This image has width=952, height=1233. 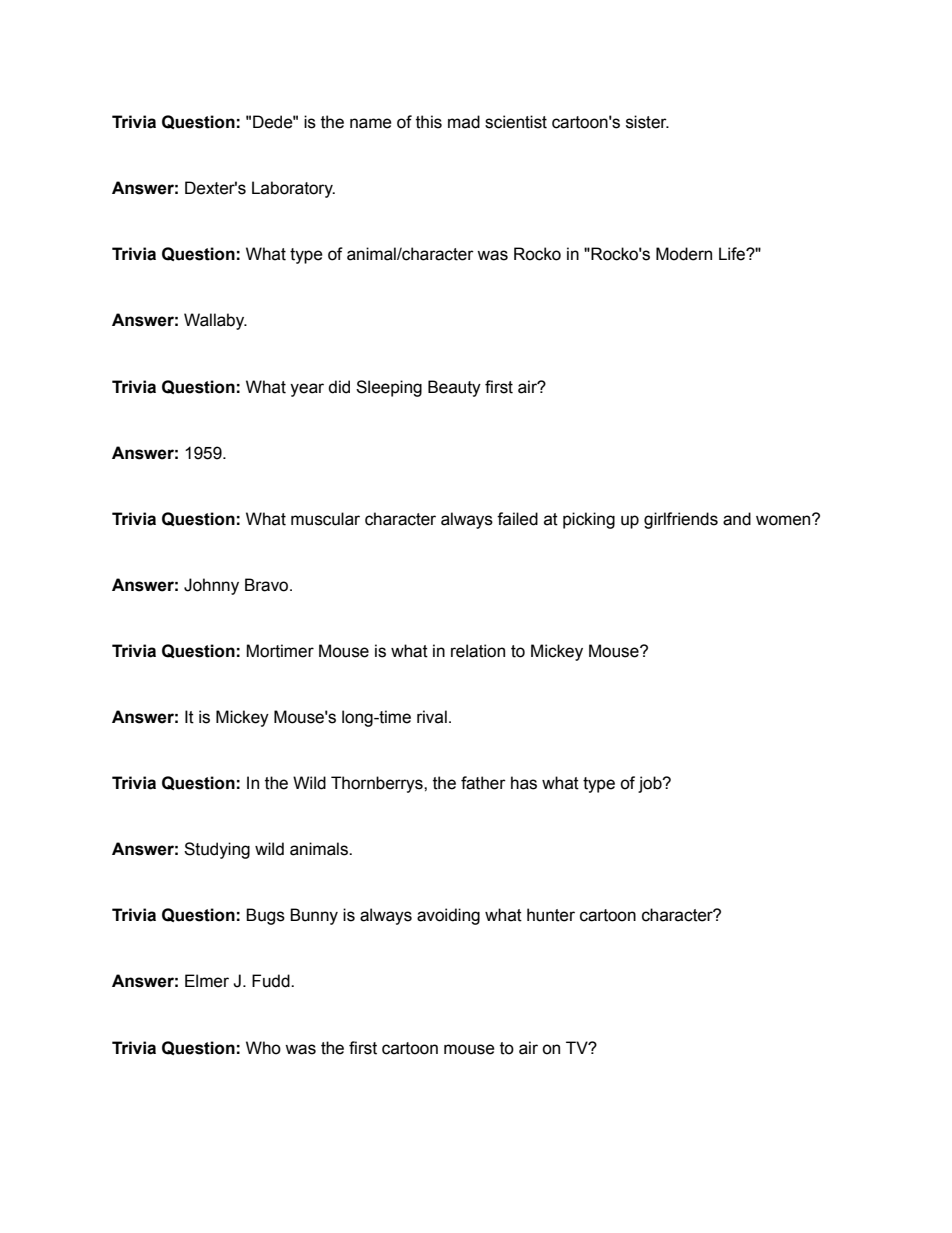 What do you see at coordinates (733, 254) in the image?
I see `Life` at bounding box center [733, 254].
